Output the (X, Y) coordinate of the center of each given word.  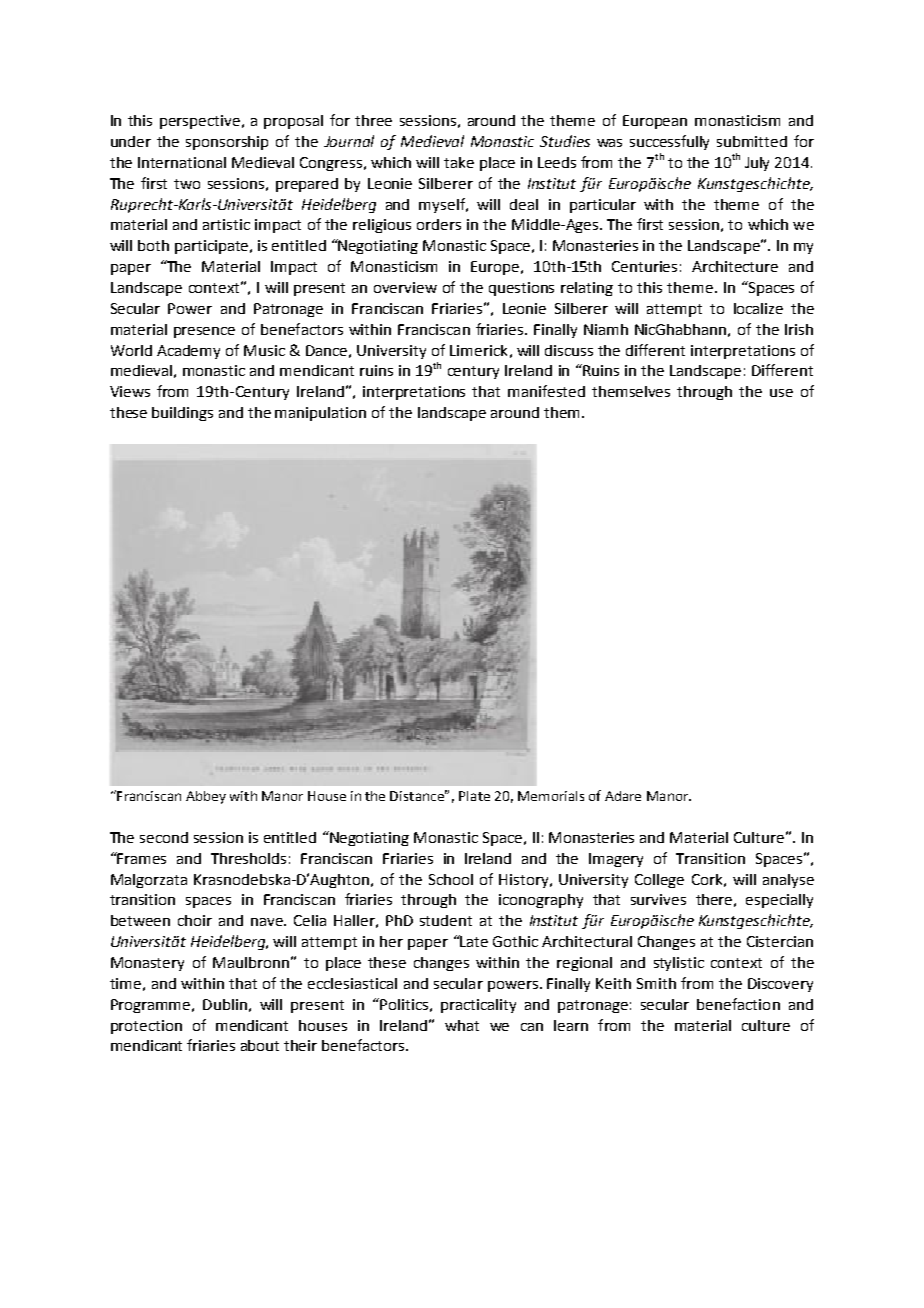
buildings (182, 414)
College (659, 881)
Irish (799, 329)
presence (204, 332)
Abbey (206, 797)
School (451, 879)
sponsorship (227, 143)
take (459, 162)
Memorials (551, 796)
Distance (418, 795)
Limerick (478, 350)
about (260, 1045)
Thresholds (248, 858)
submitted (752, 141)
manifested (546, 391)
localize (758, 308)
